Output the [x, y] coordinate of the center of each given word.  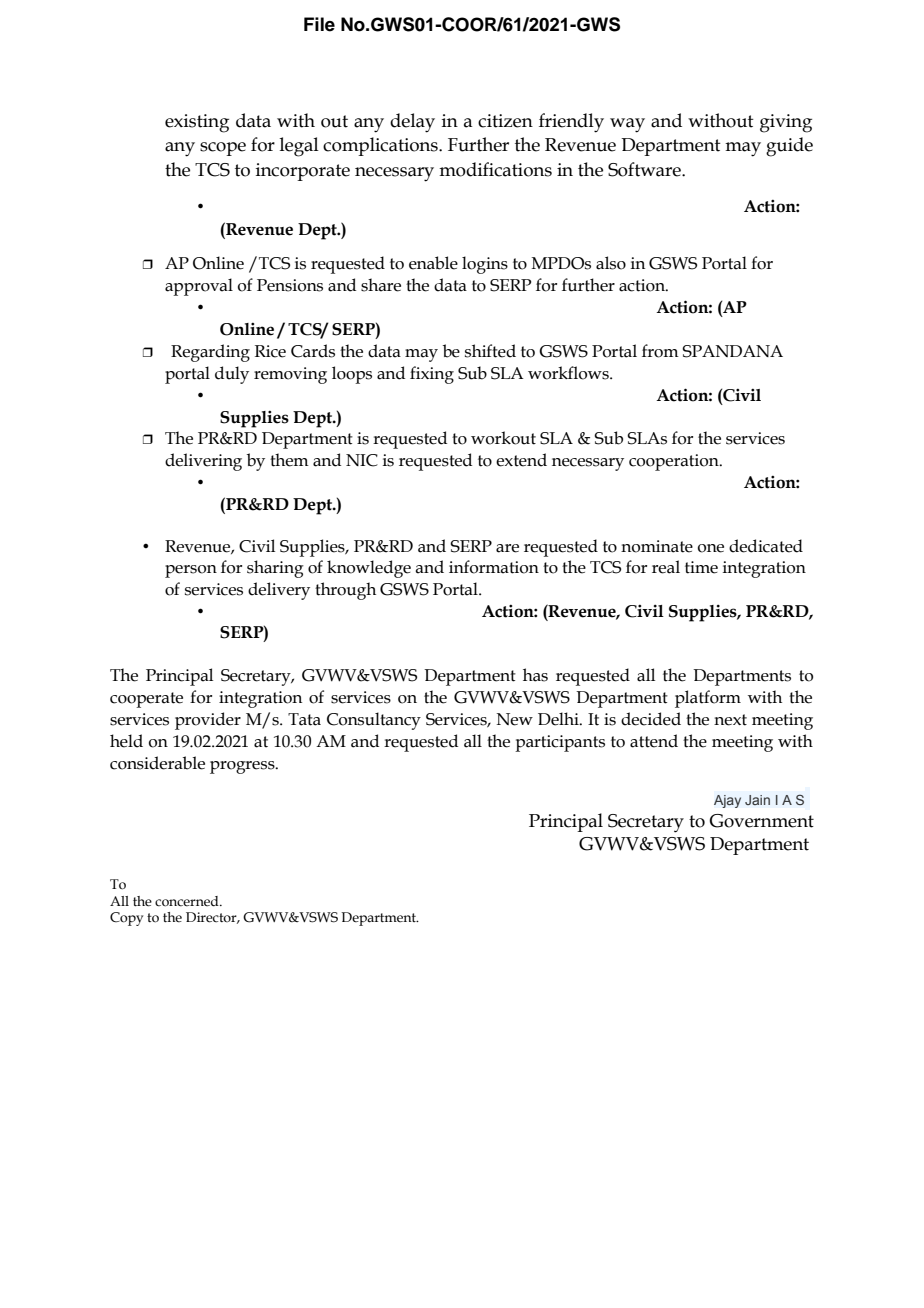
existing [197, 123]
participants [560, 743]
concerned [188, 901]
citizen [505, 121]
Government [761, 821]
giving [786, 123]
